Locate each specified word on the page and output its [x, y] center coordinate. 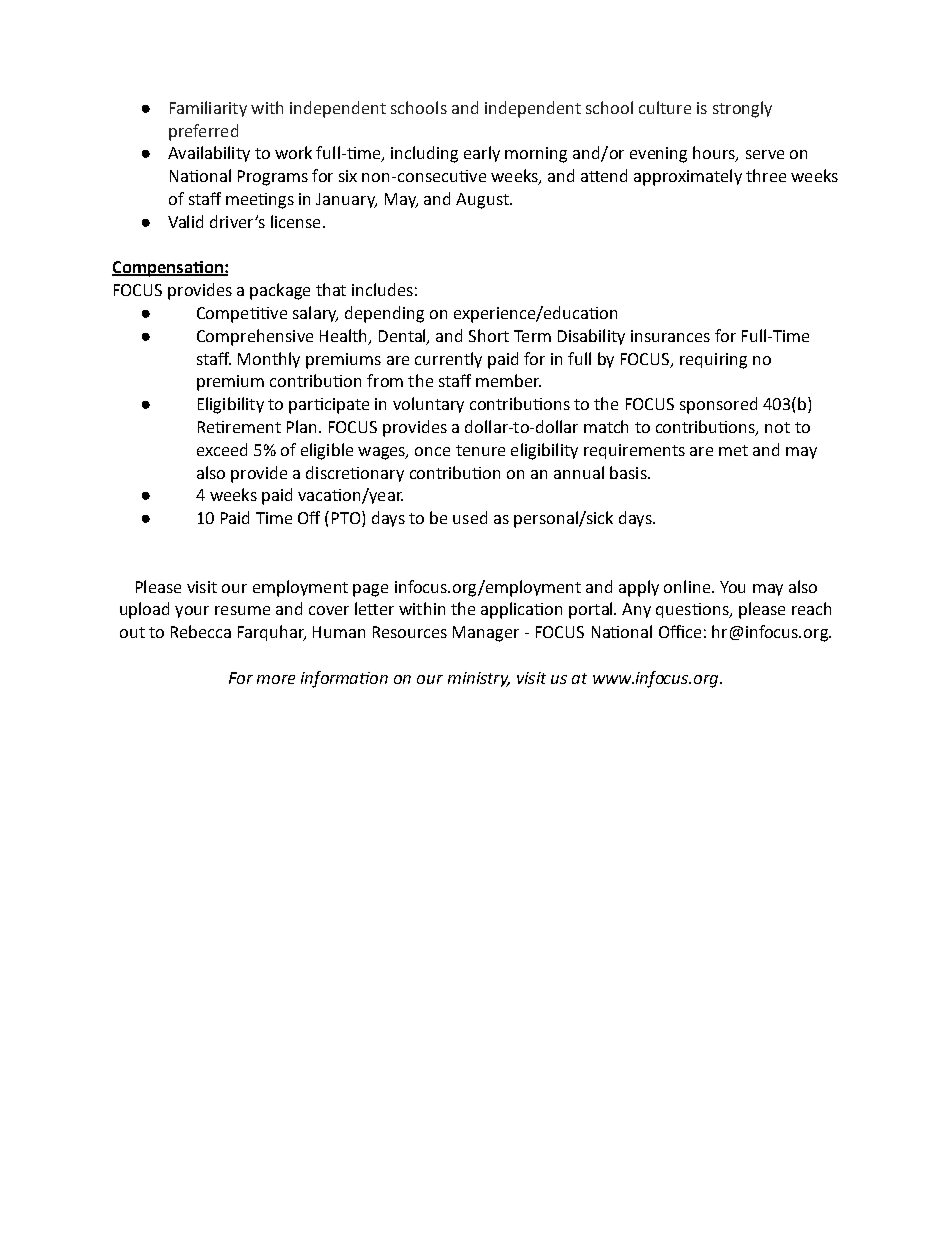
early [482, 154]
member [508, 380]
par [302, 407]
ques [675, 612]
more [276, 679]
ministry [479, 679]
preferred [203, 132]
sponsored [718, 405]
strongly [742, 109]
